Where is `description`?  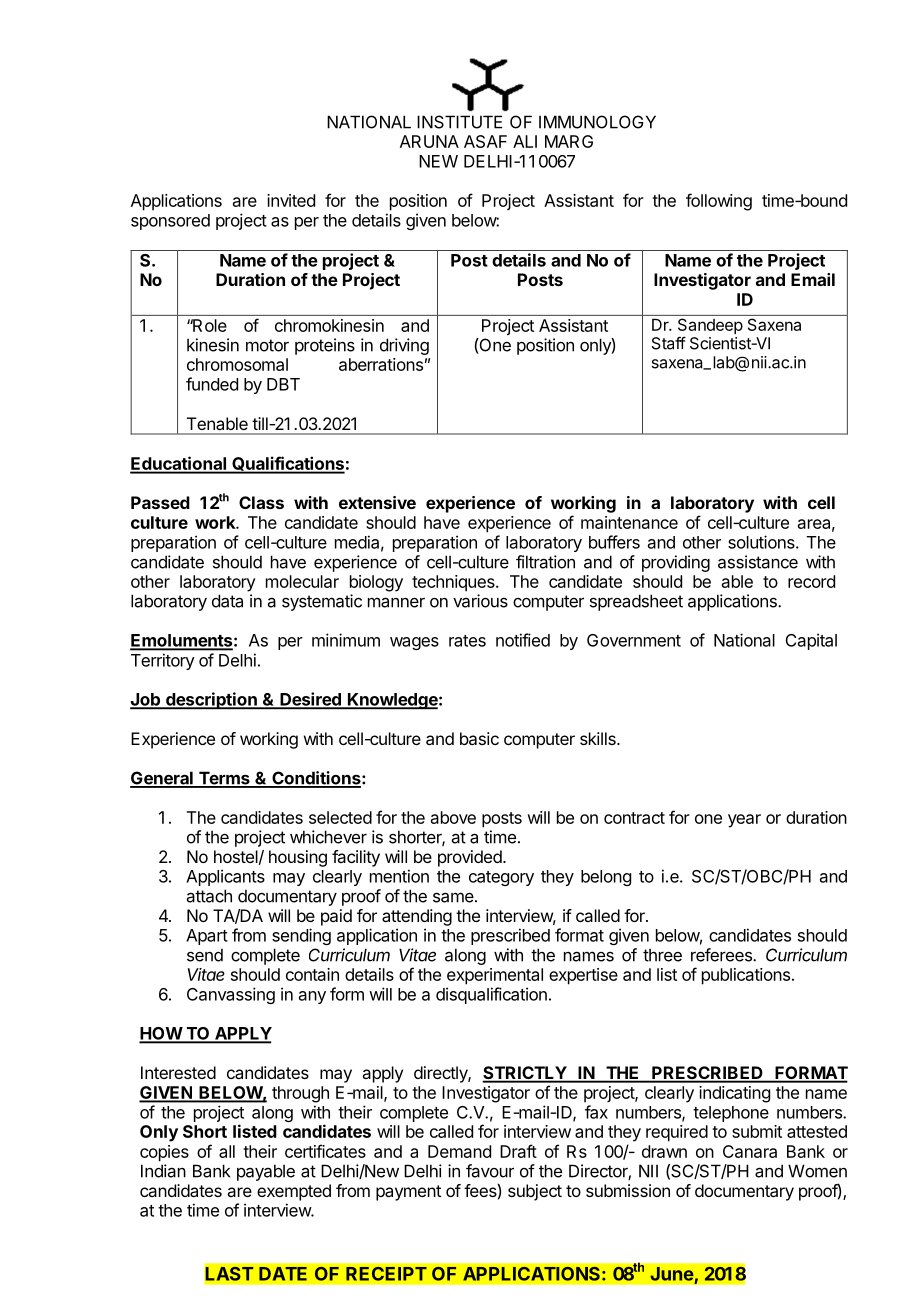 description is located at coordinates (211, 700).
